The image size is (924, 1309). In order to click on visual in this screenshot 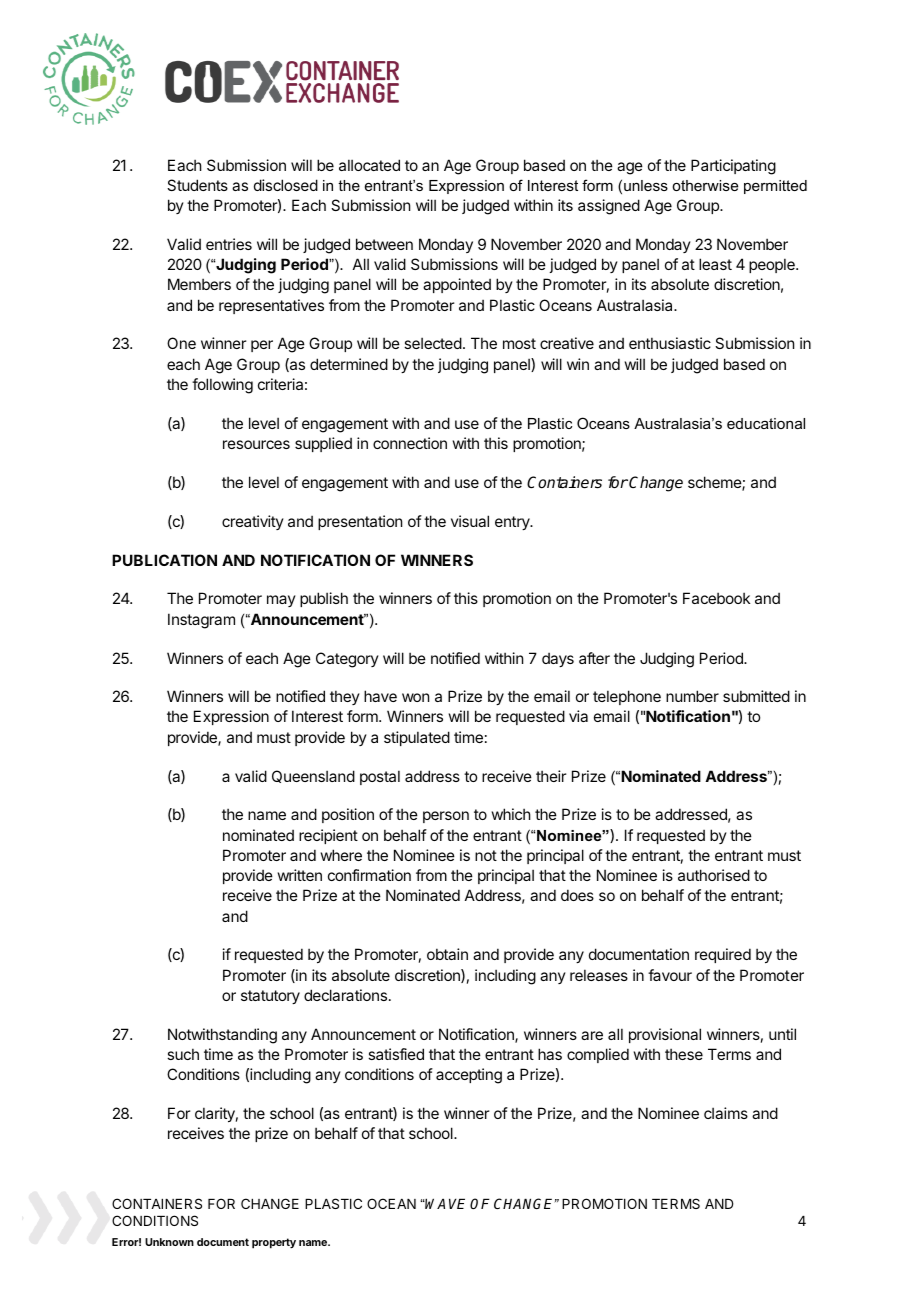, I will do `click(470, 521)`.
